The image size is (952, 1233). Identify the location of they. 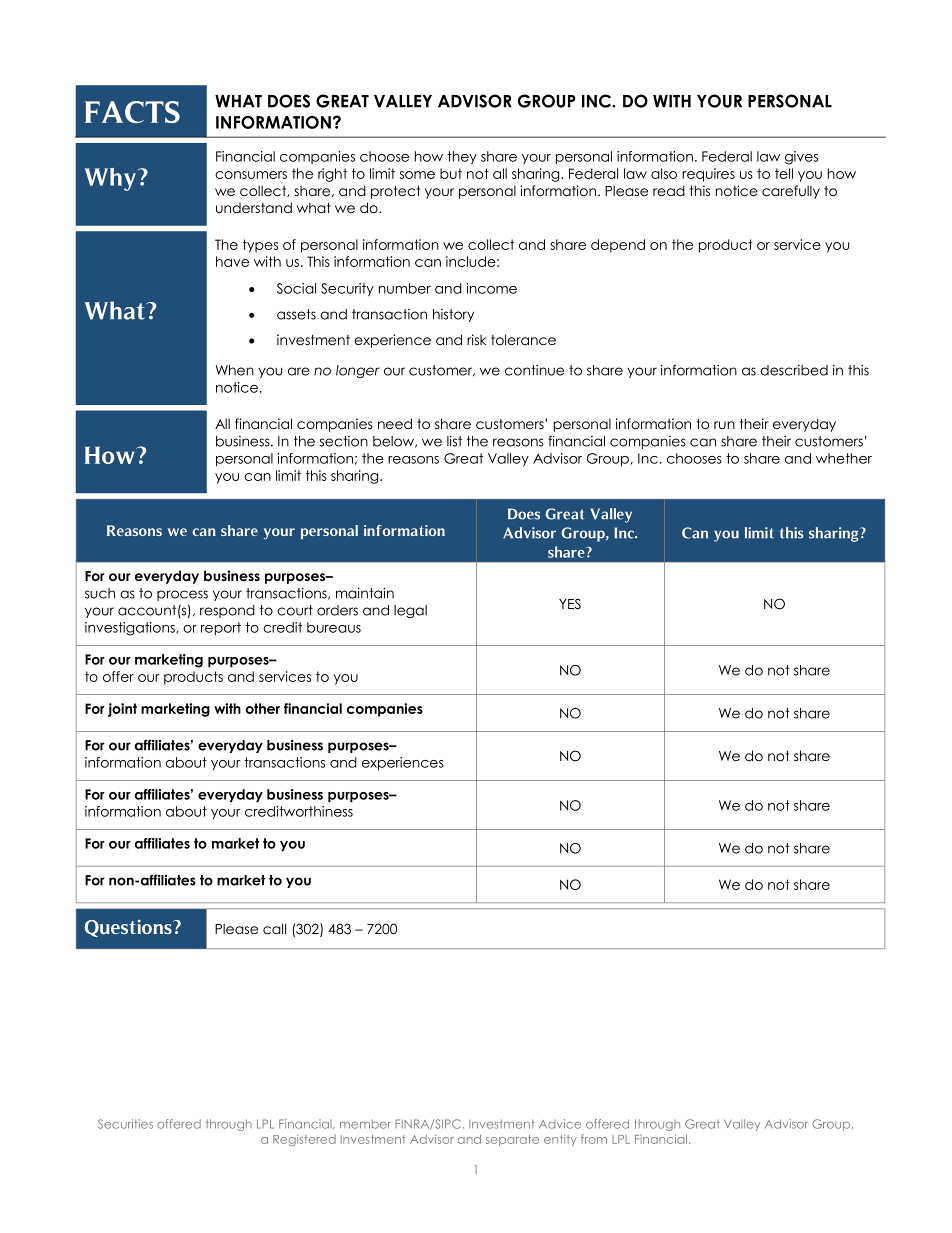
(462, 157).
